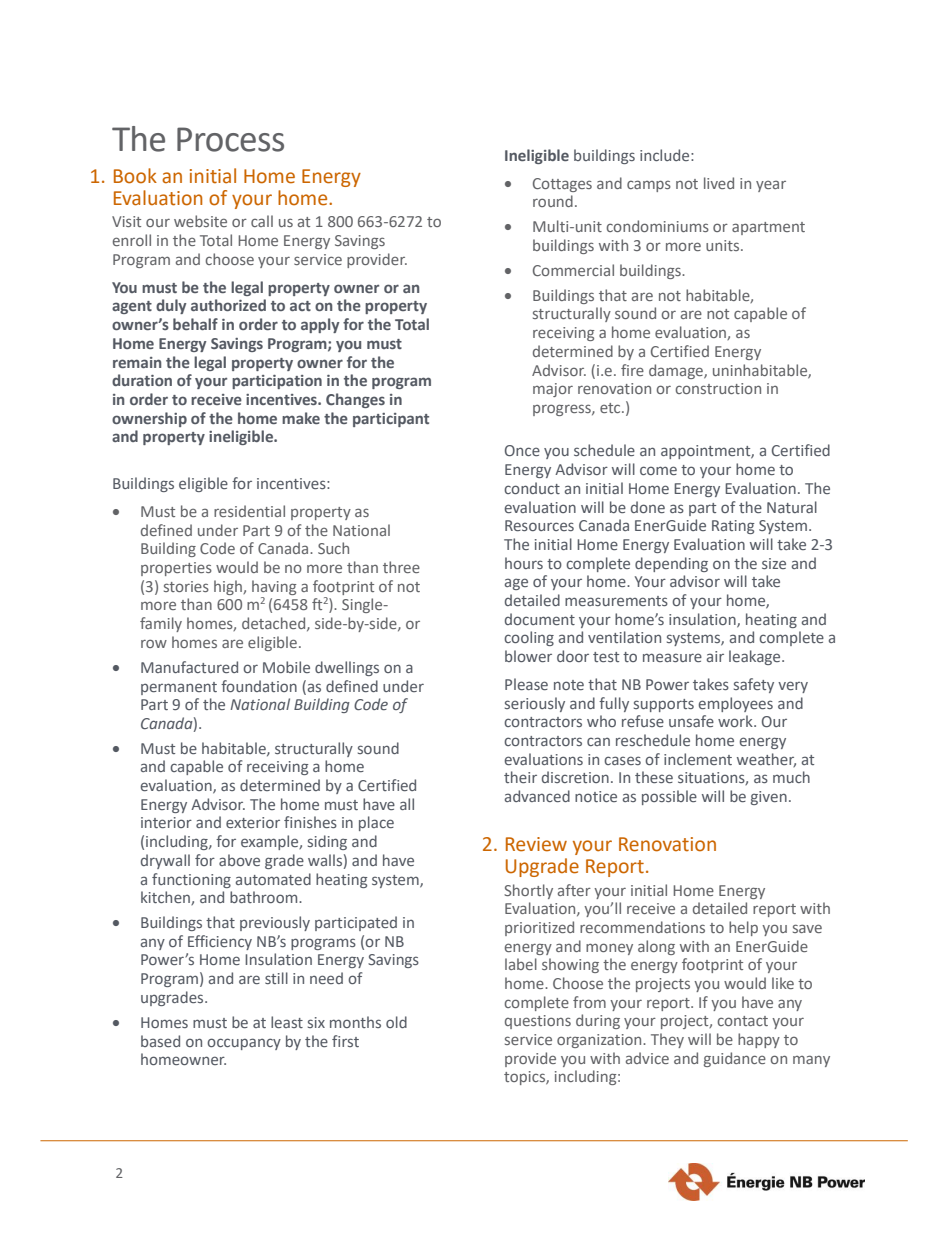 The width and height of the screenshot is (952, 1233). Describe the element at coordinates (244, 1044) in the screenshot. I see `occupancy` at that location.
